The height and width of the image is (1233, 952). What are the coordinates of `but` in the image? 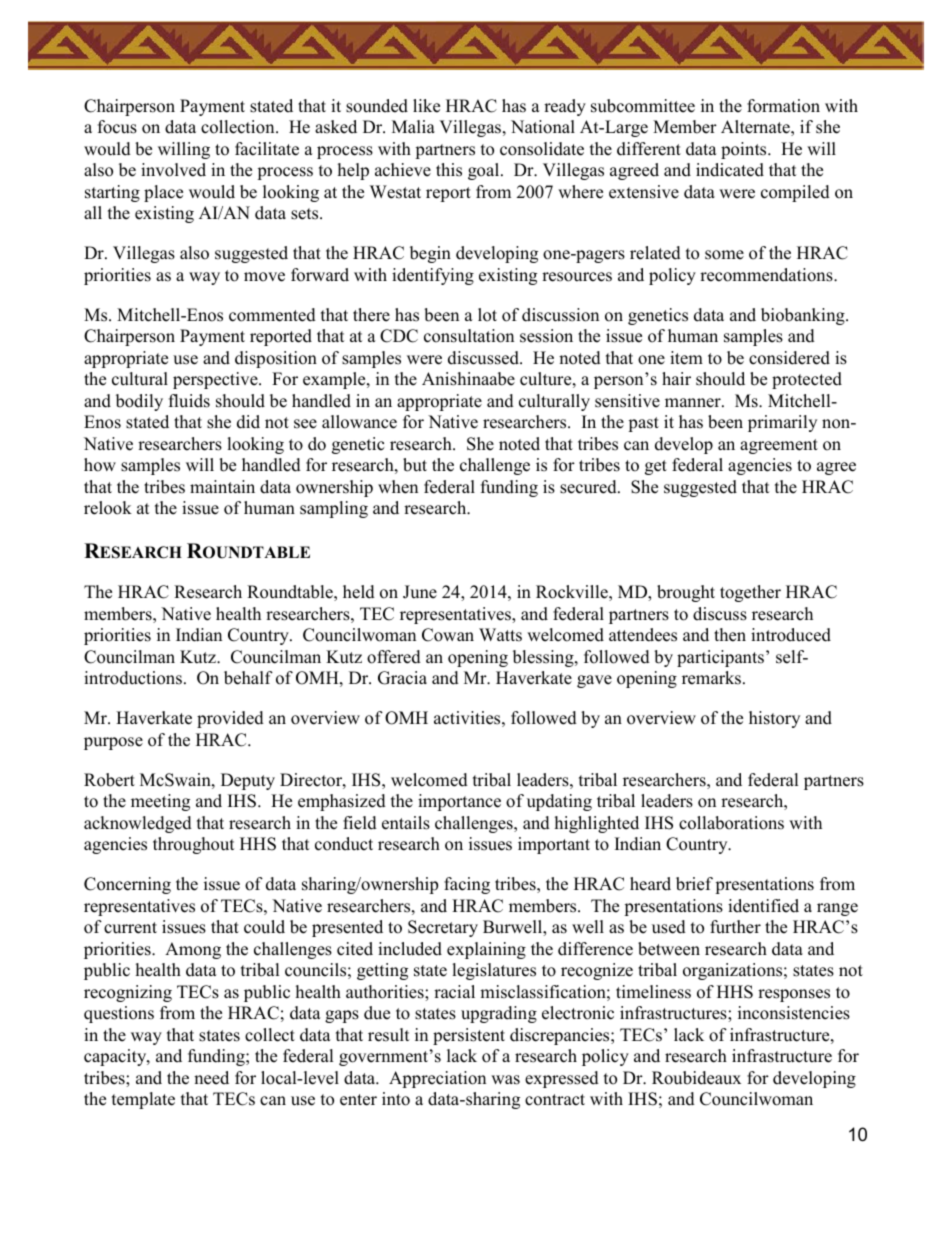 It's located at (415, 465).
